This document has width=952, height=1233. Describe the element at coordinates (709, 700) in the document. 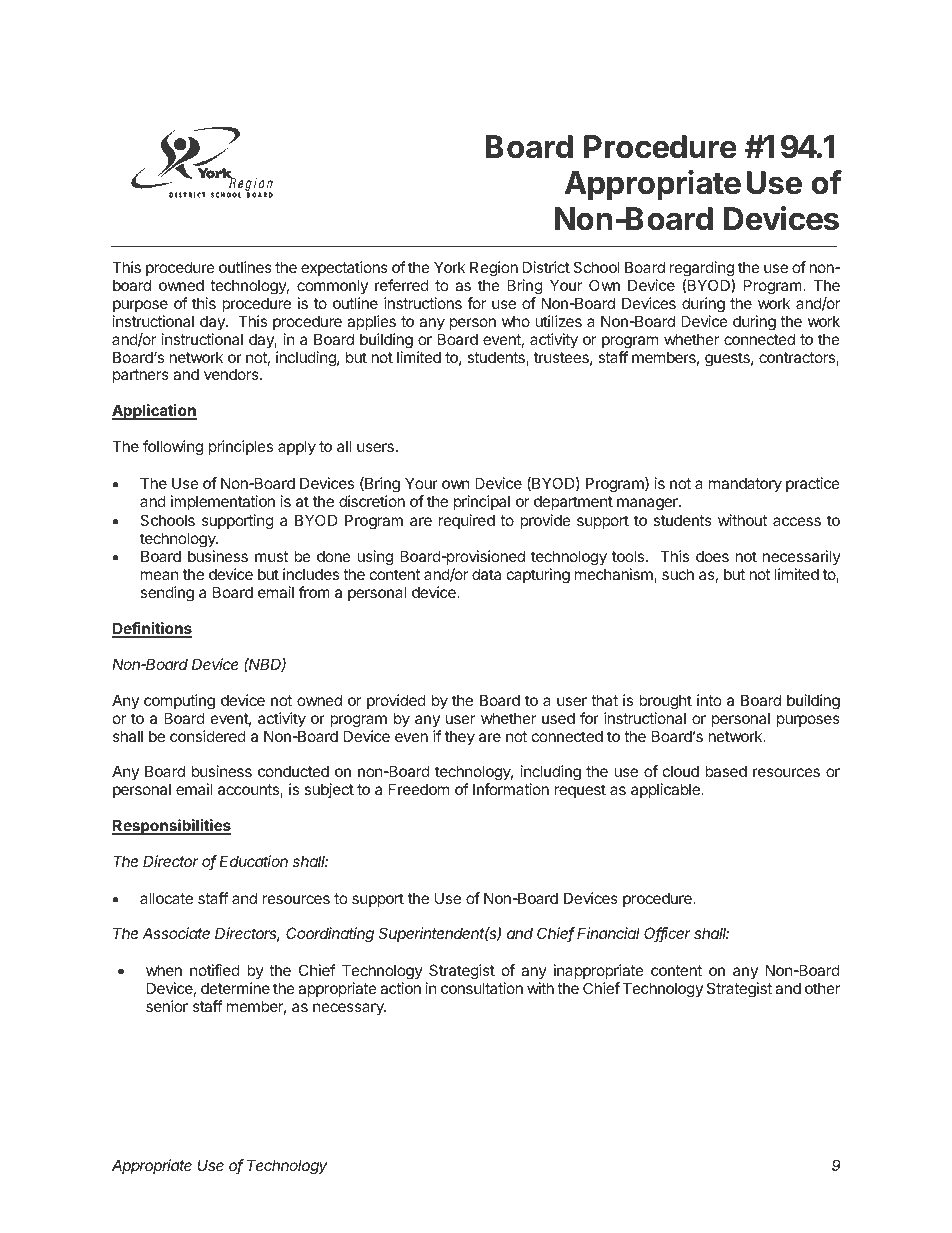

I see `into` at that location.
